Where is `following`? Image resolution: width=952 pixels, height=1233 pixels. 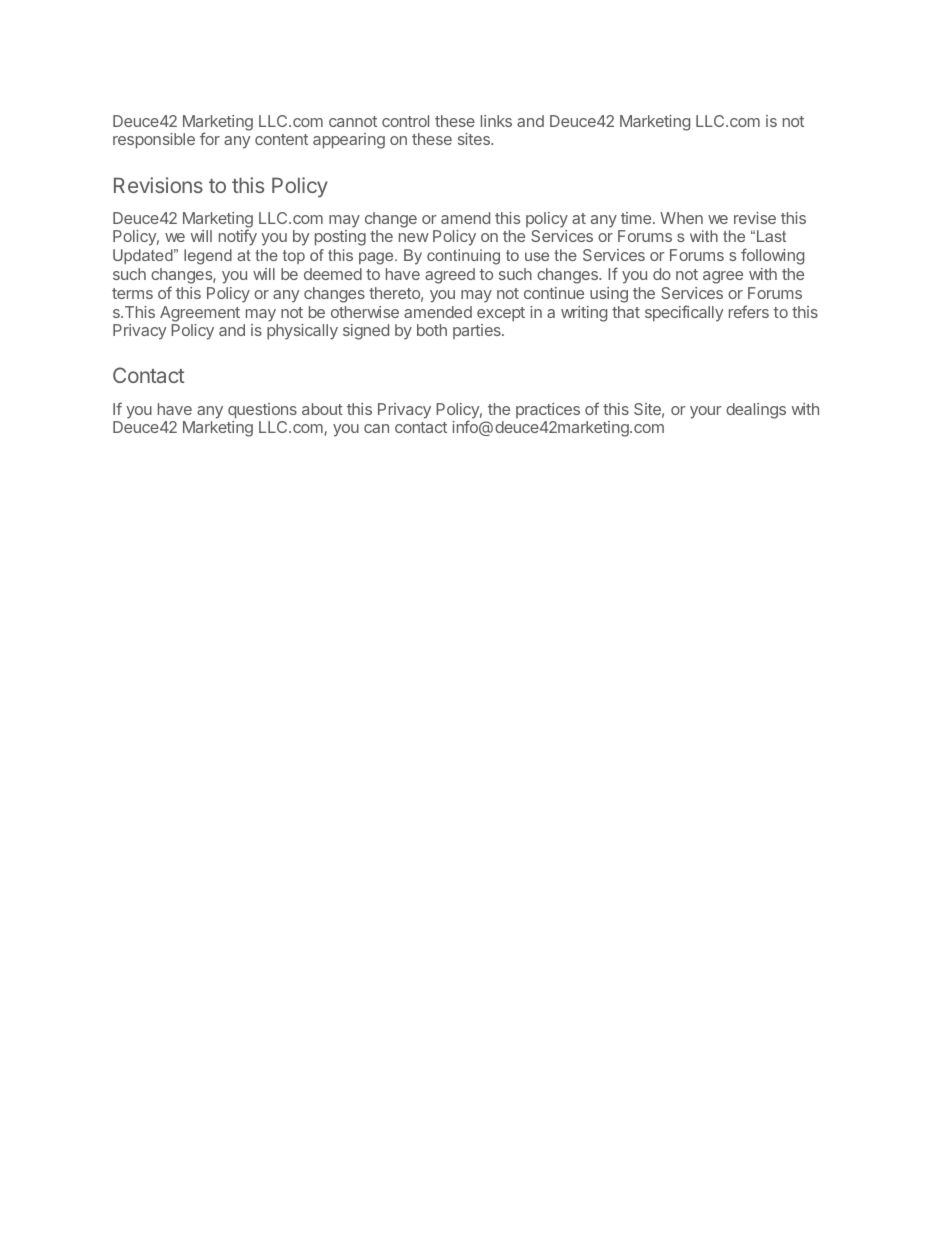
following is located at coordinates (772, 256).
